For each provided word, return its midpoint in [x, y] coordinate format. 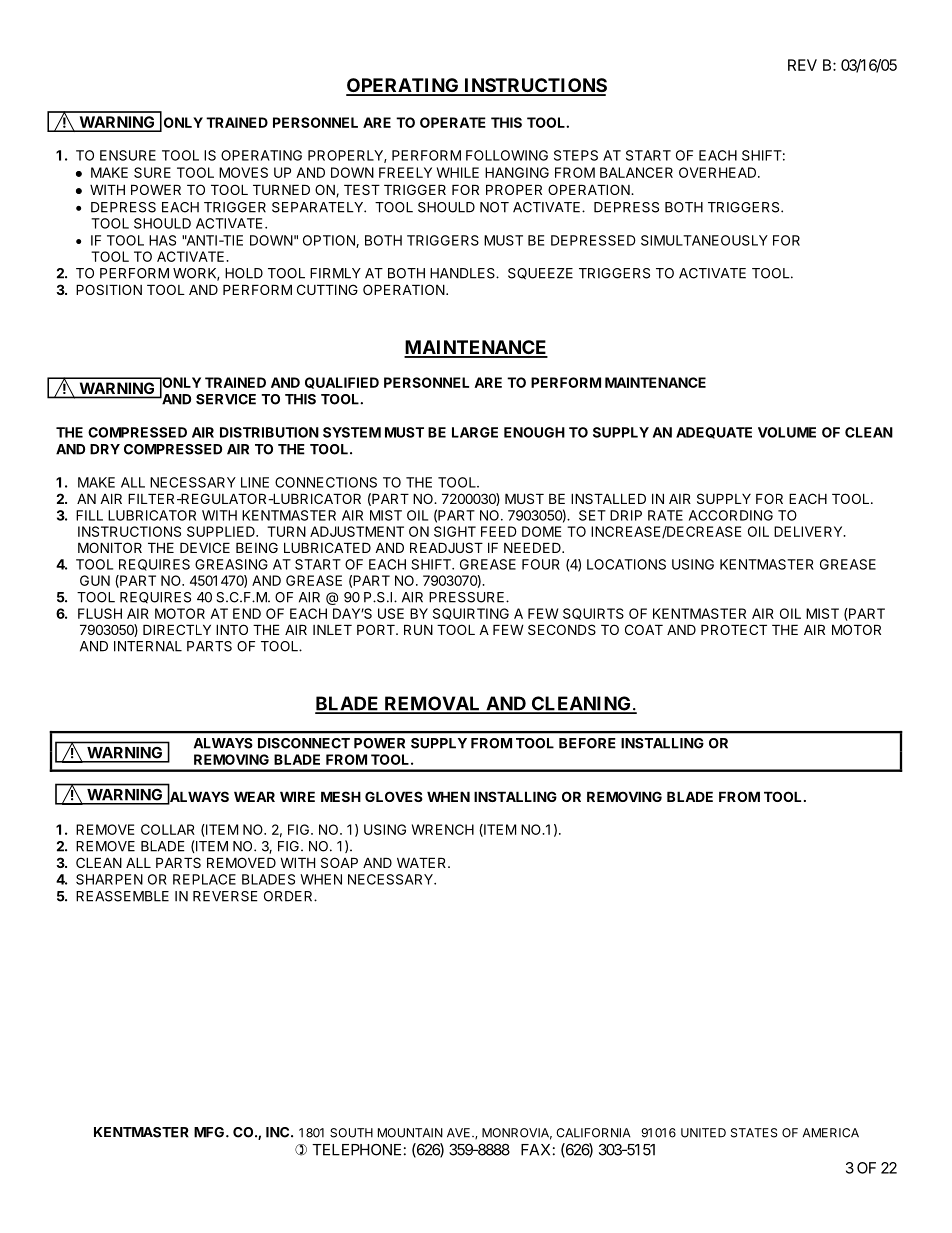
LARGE [475, 432]
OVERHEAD [719, 172]
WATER [423, 862]
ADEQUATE [714, 433]
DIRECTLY [177, 629]
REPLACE [204, 879]
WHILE [458, 172]
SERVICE [226, 399]
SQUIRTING [471, 614]
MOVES [243, 172]
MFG [210, 1132]
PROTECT [734, 629]
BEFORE [587, 743]
